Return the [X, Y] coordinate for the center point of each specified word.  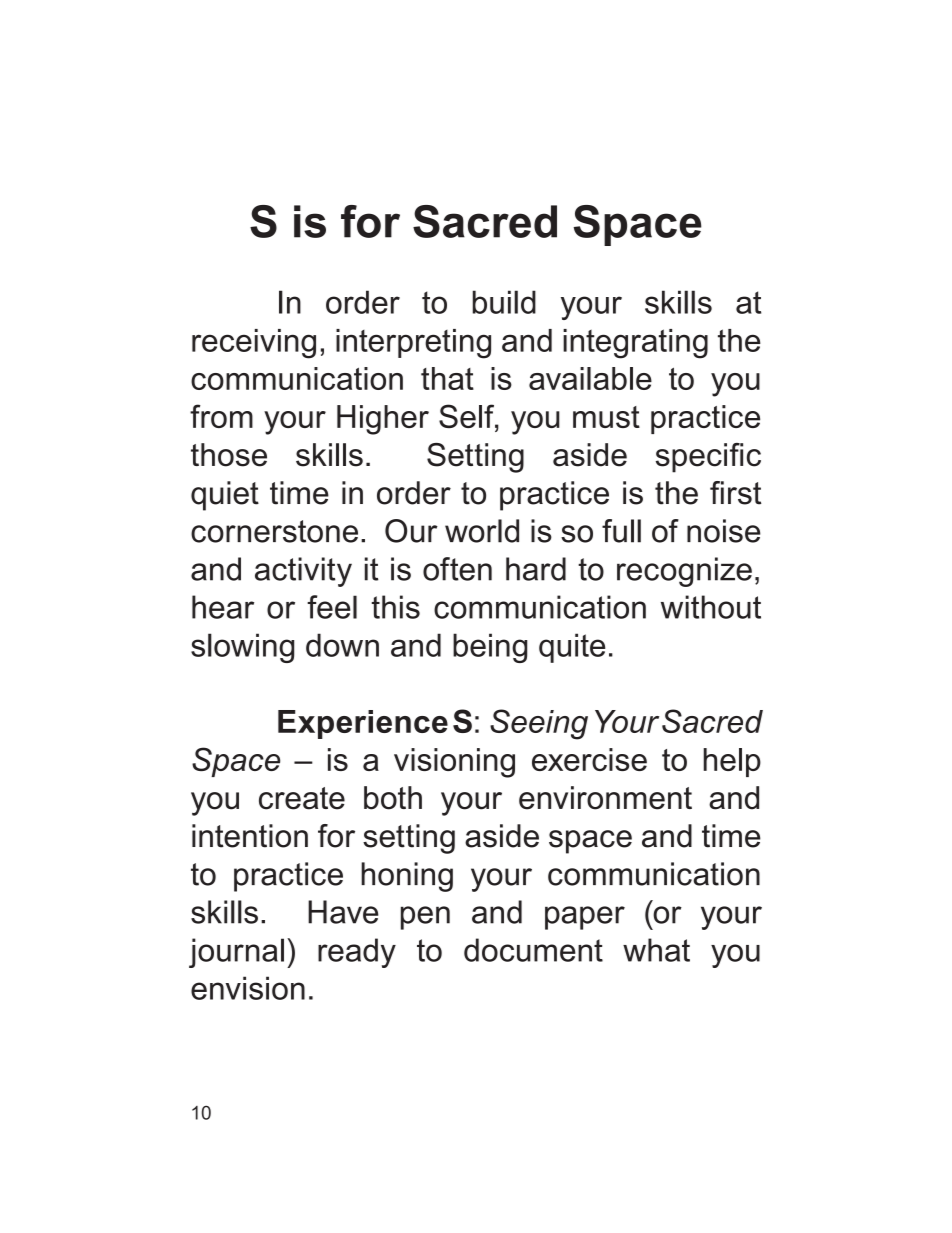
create [302, 798]
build [504, 302]
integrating [635, 344]
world [482, 531]
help [732, 762]
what [656, 950]
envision [248, 988]
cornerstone [274, 531]
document [533, 950]
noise [724, 531]
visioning [454, 763]
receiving [254, 344]
